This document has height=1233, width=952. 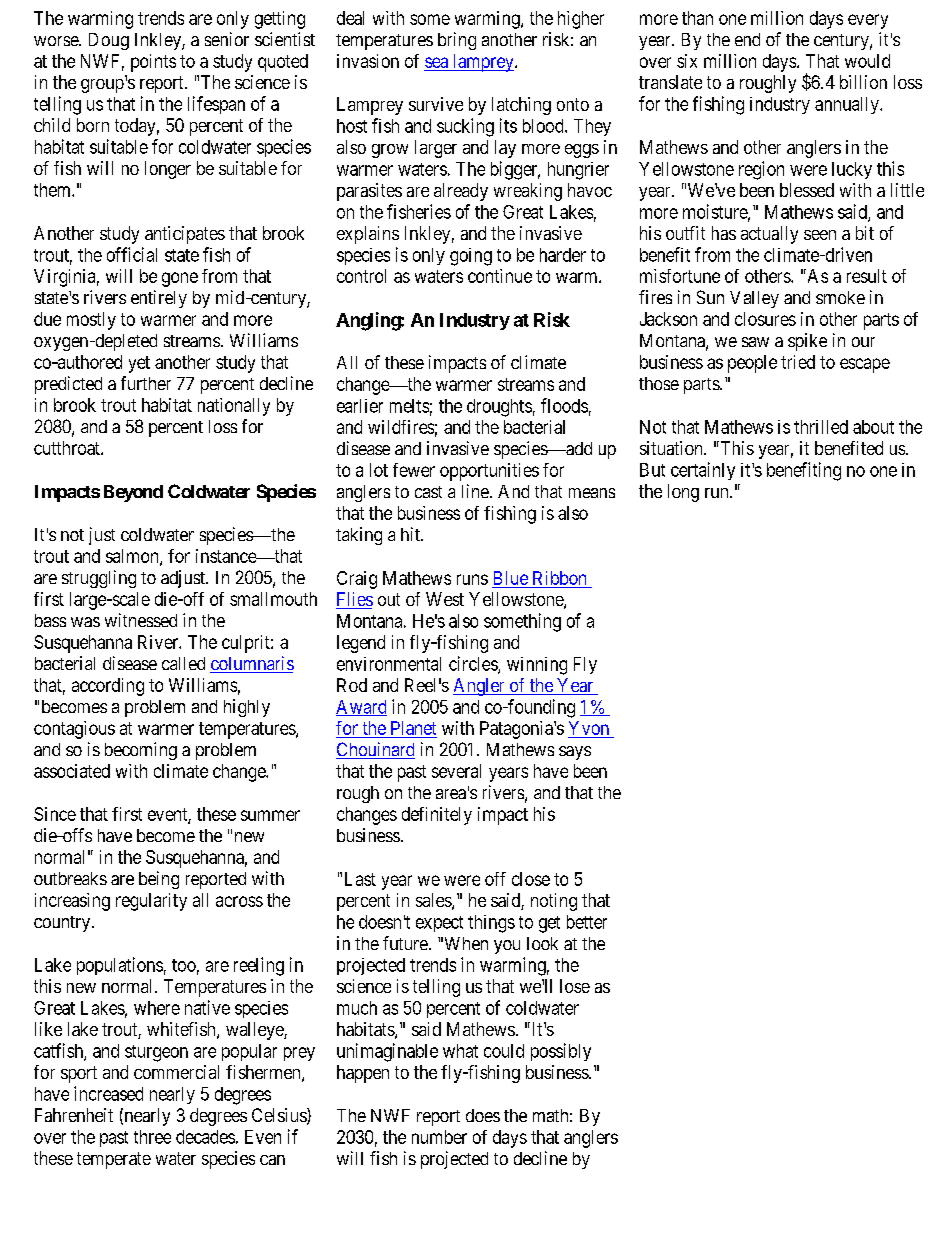 What do you see at coordinates (590, 729) in the document?
I see `Yvon` at bounding box center [590, 729].
